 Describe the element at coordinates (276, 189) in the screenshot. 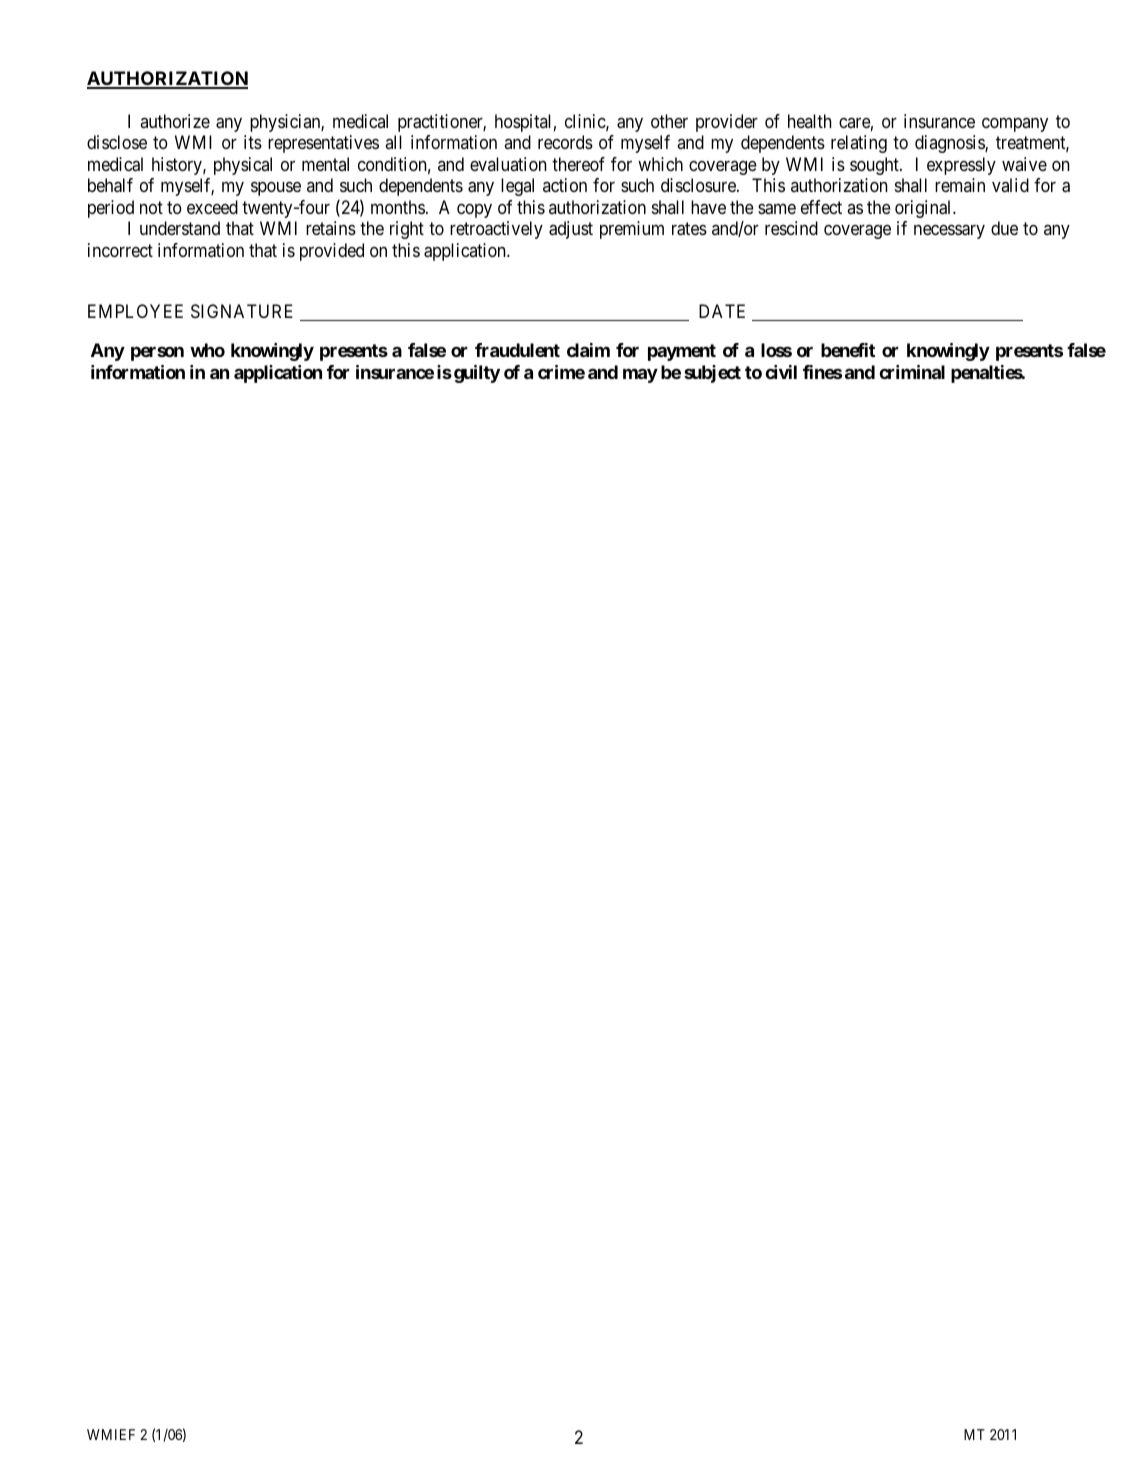

I see `spouse` at that location.
